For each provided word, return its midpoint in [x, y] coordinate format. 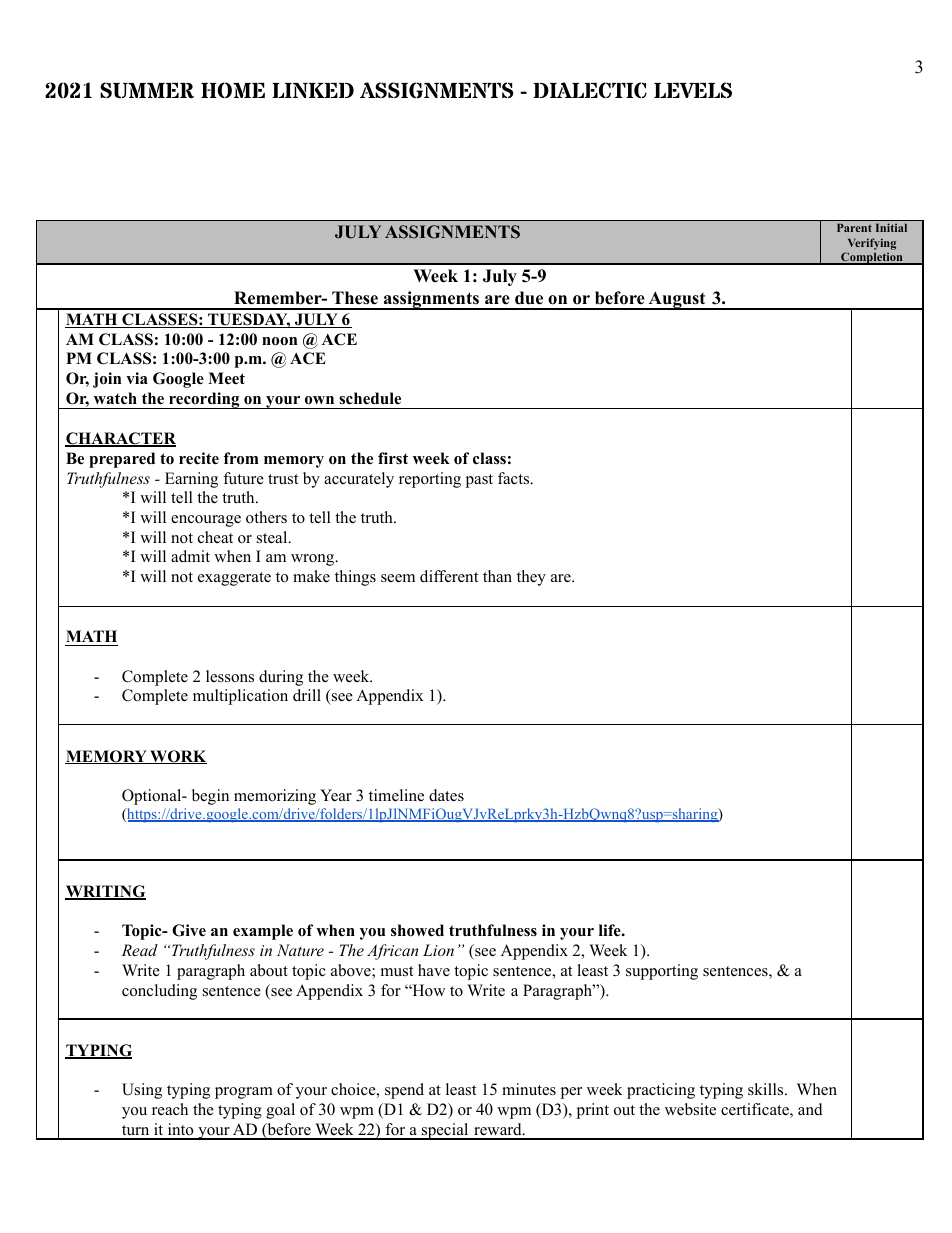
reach [170, 1109]
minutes [529, 1089]
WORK [177, 757]
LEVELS [693, 90]
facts [515, 478]
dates [446, 795]
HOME [233, 90]
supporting [662, 972]
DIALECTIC [590, 90]
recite [199, 458]
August [677, 300]
